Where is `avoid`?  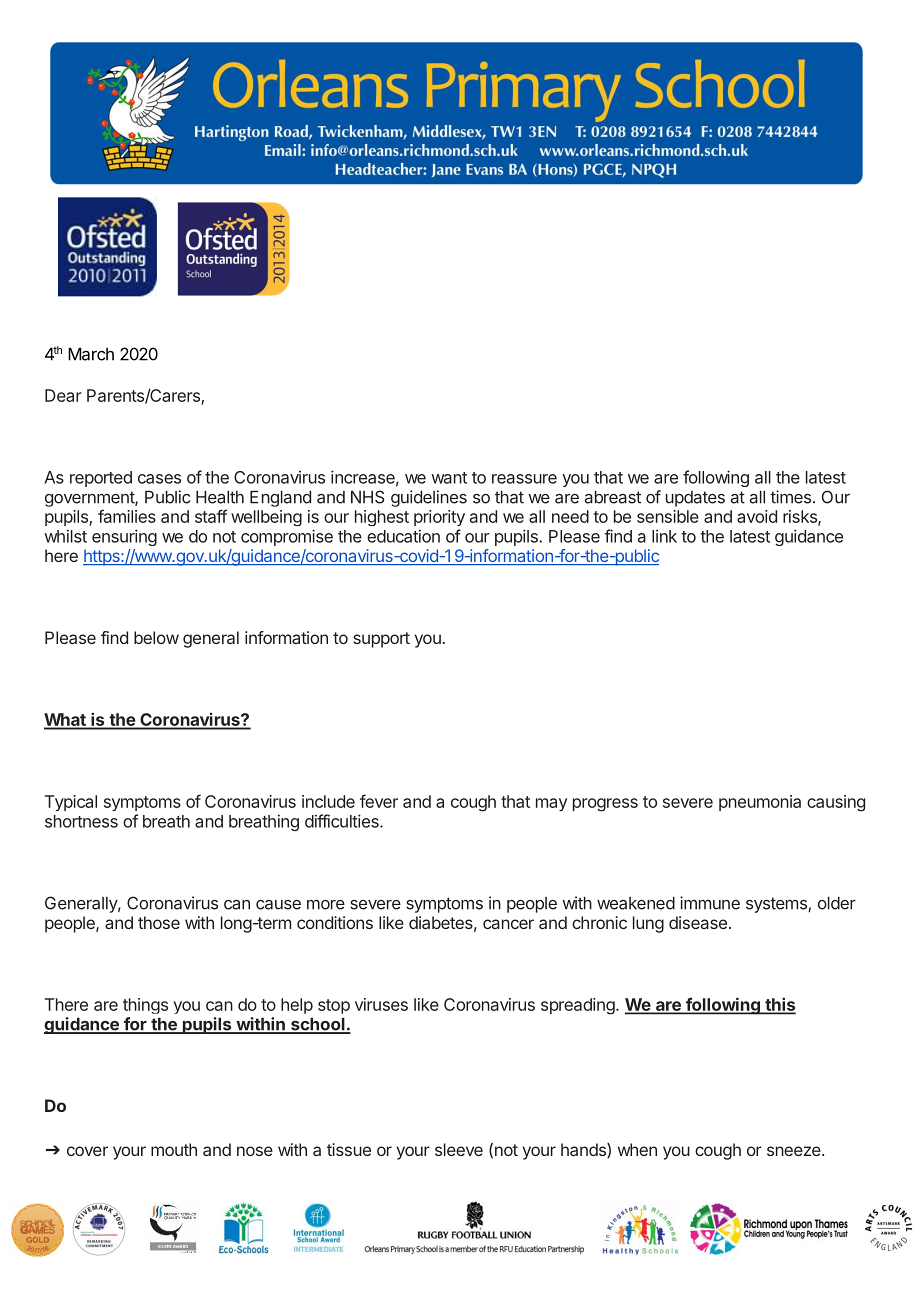
avoid is located at coordinates (757, 516).
